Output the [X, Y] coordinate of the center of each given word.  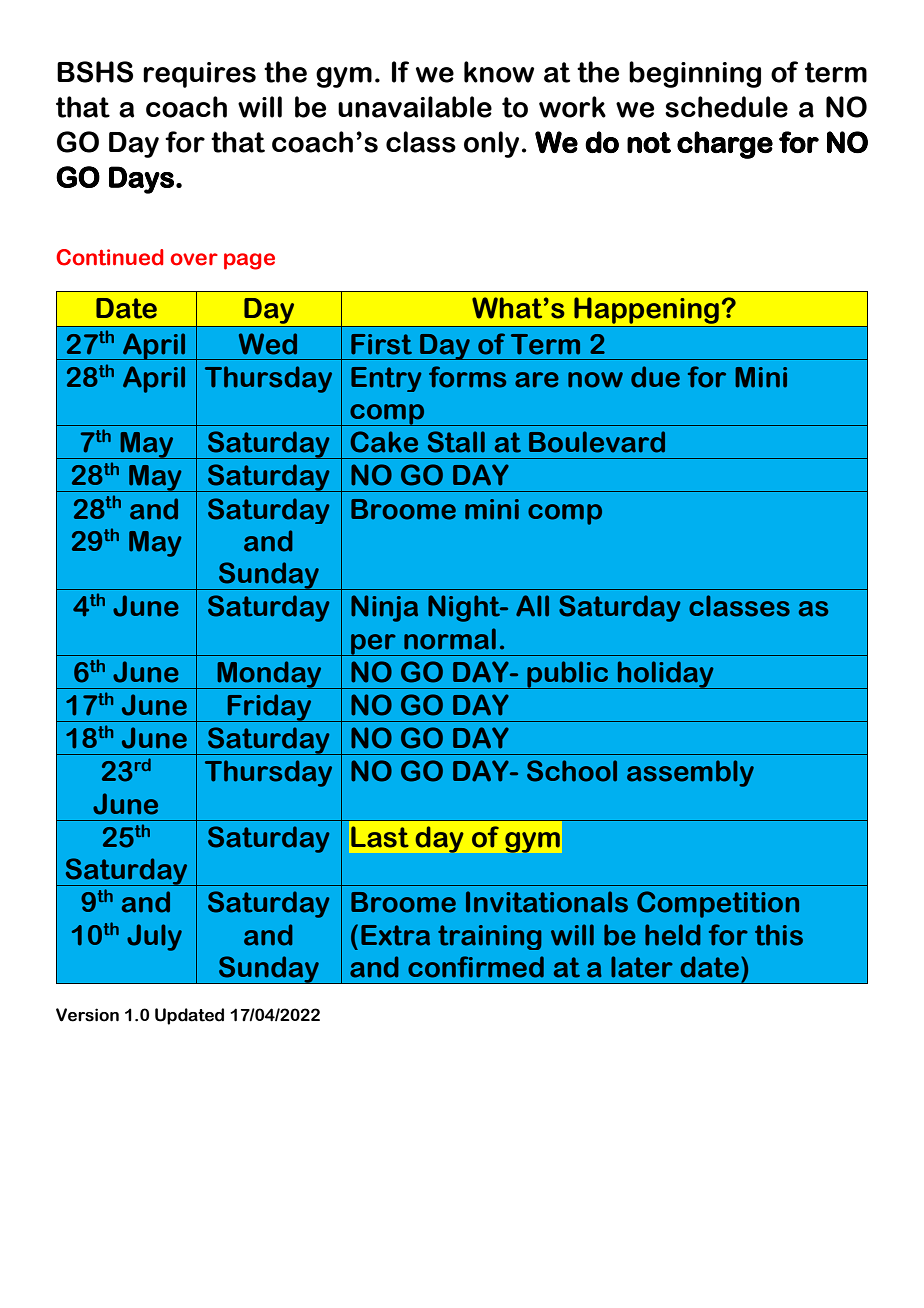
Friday [269, 708]
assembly [690, 773]
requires [199, 75]
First [381, 344]
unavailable [415, 107]
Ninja [384, 608]
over [194, 259]
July [154, 937]
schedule [726, 107]
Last [380, 837]
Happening [646, 310]
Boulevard [597, 442]
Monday [269, 675]
